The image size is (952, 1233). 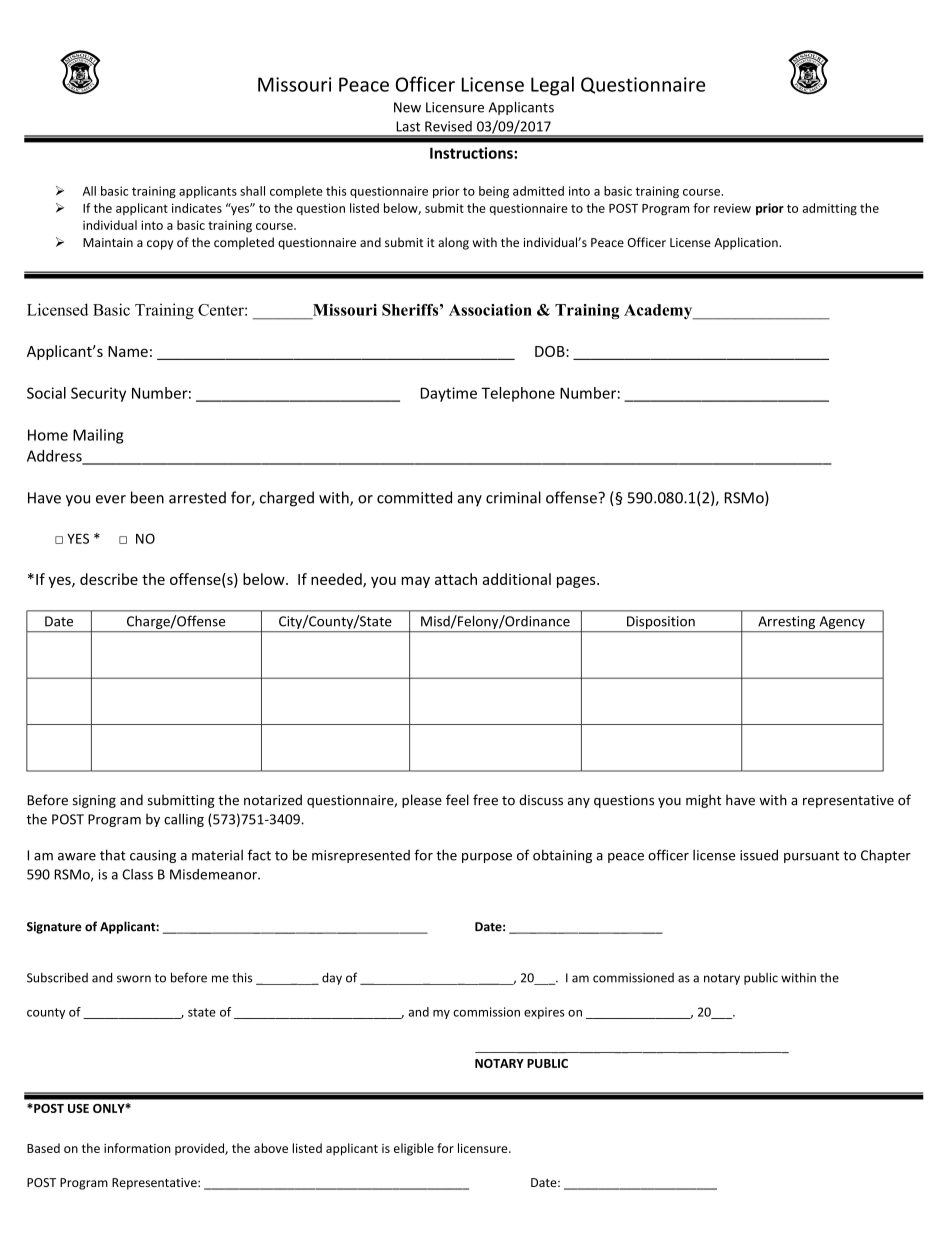 What do you see at coordinates (830, 209) in the page?
I see `admitting` at bounding box center [830, 209].
